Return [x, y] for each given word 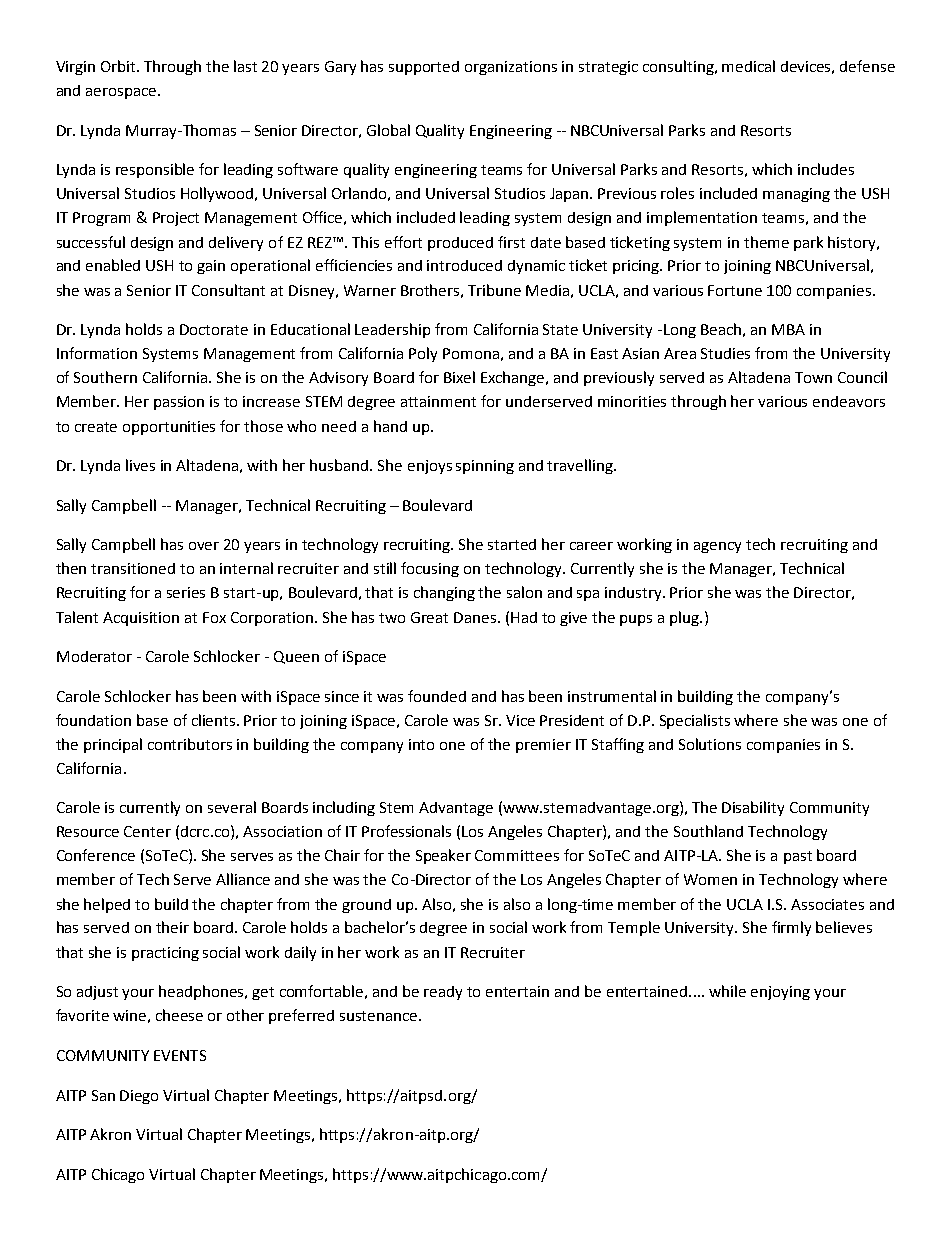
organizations [511, 68]
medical [748, 66]
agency [717, 547]
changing [444, 593]
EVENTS [180, 1055]
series [186, 592]
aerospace [122, 93]
